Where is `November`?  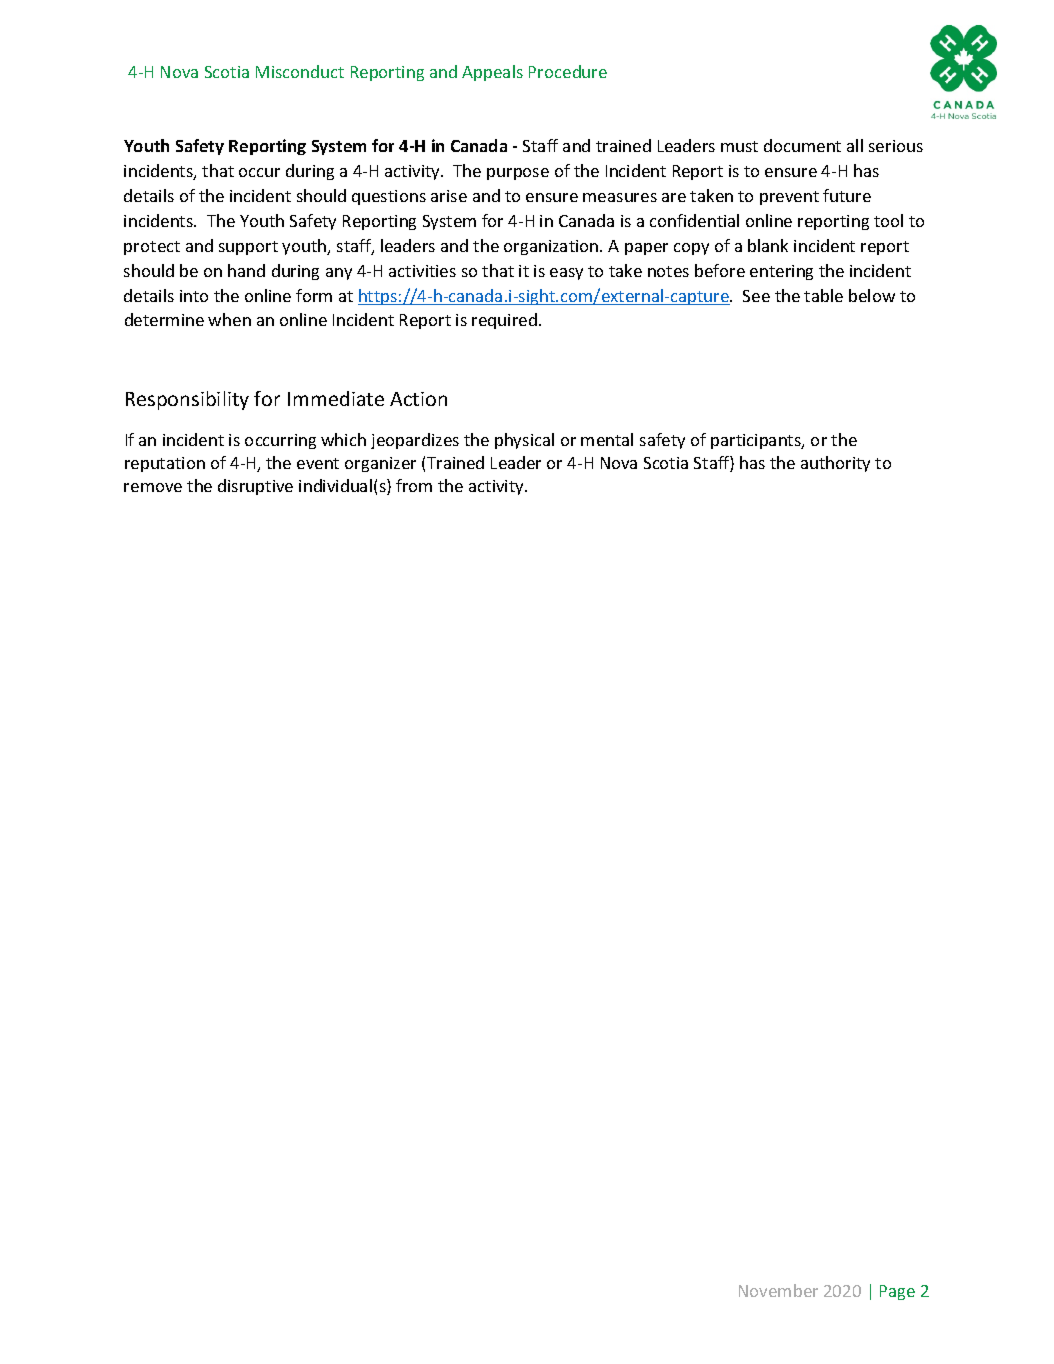 November is located at coordinates (778, 1290).
